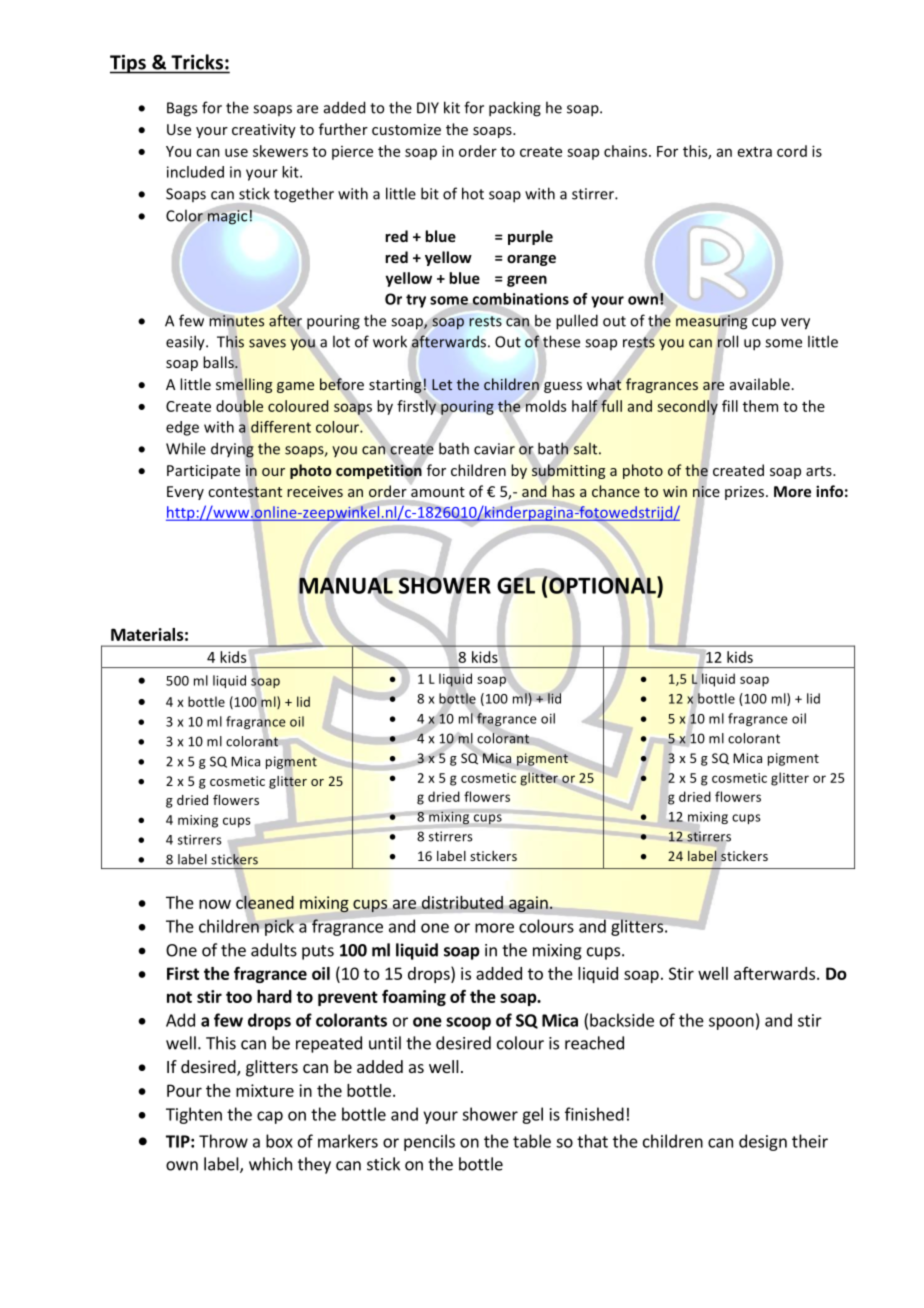  What do you see at coordinates (515, 109) in the screenshot?
I see `packing` at bounding box center [515, 109].
